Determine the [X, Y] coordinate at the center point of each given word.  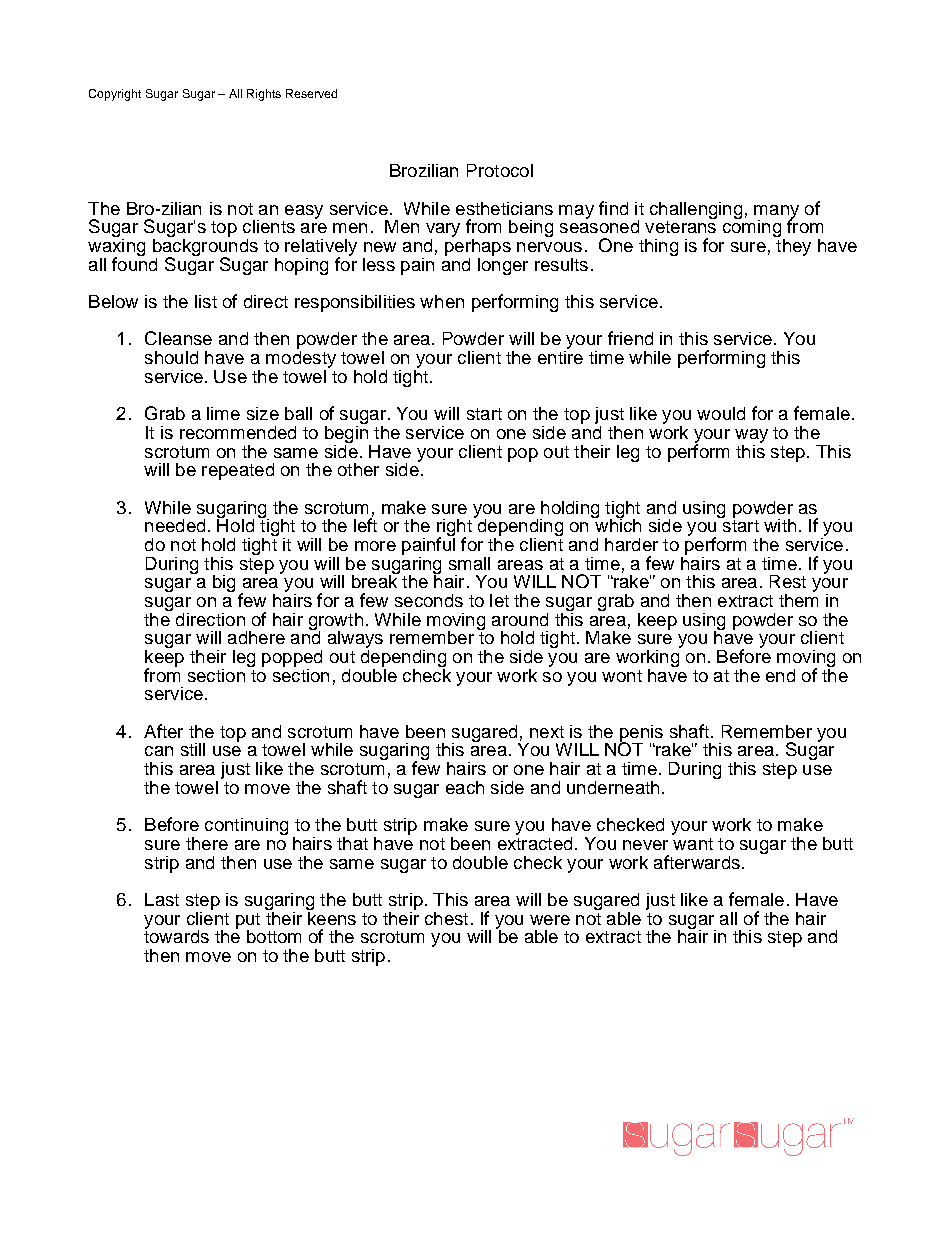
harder [631, 544]
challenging [696, 210]
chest [446, 918]
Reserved [311, 93]
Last [162, 899]
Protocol [500, 170]
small [469, 563]
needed [175, 525]
